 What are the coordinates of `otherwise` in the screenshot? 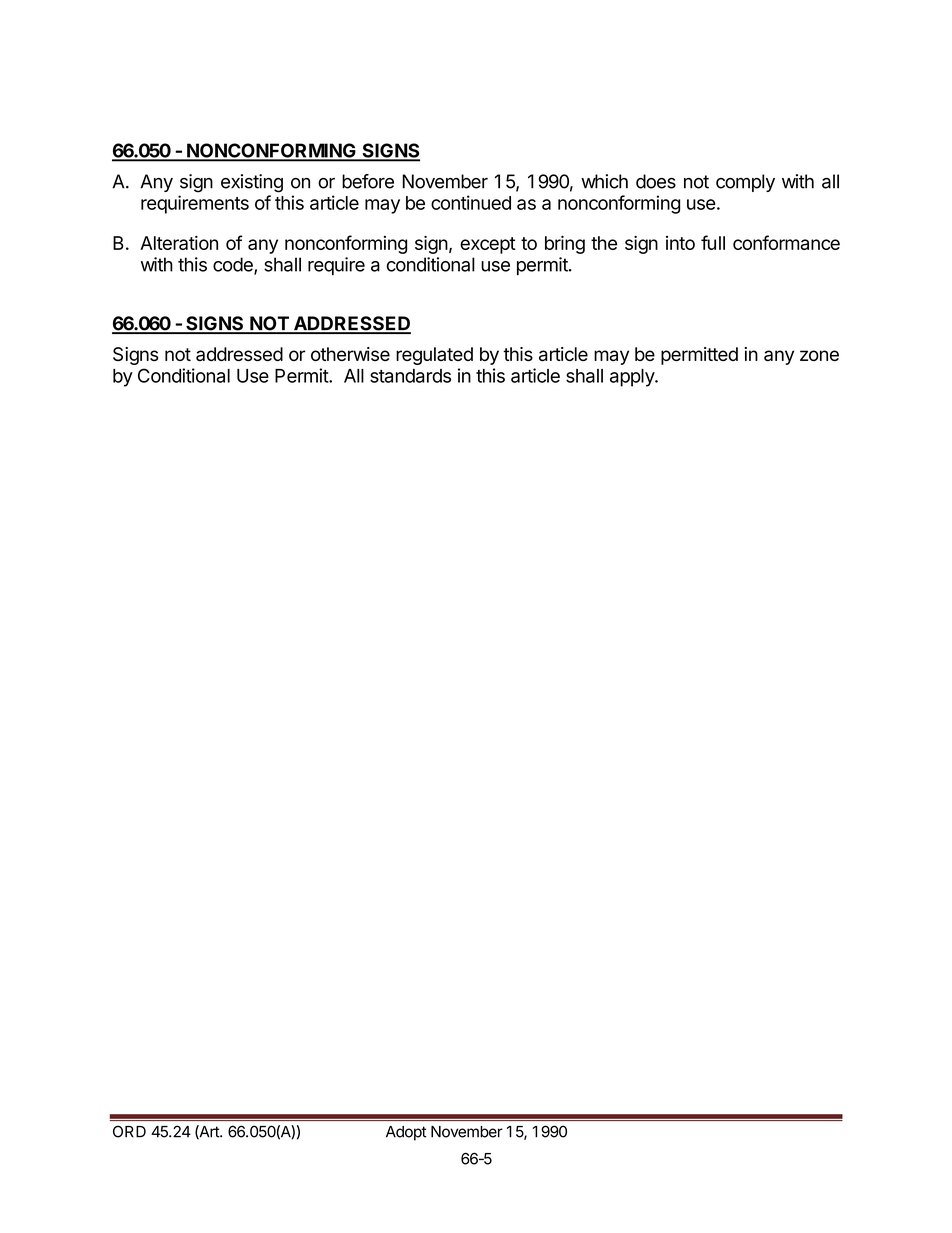 It's located at (350, 354).
